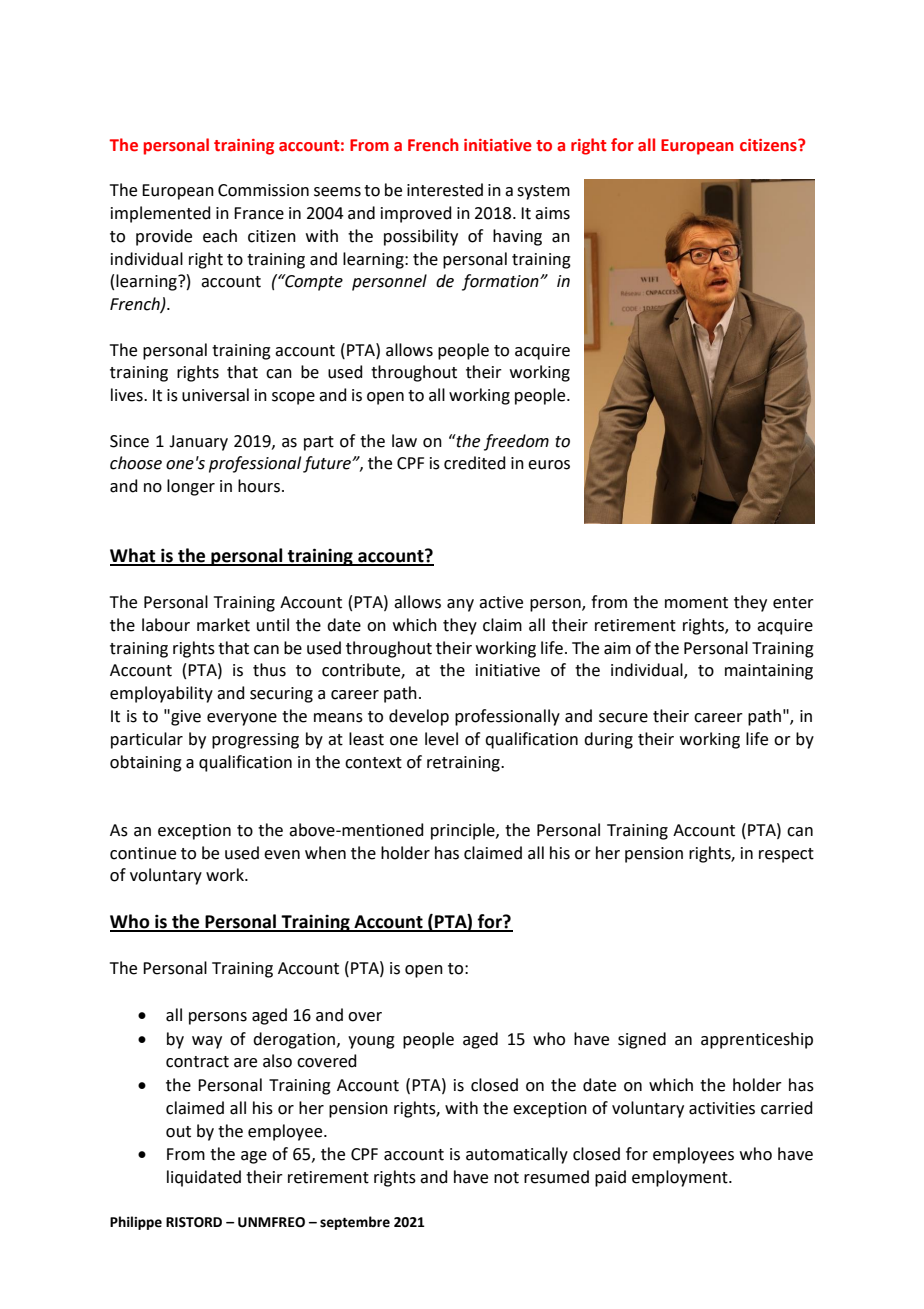  Describe the element at coordinates (220, 236) in the screenshot. I see `each` at that location.
